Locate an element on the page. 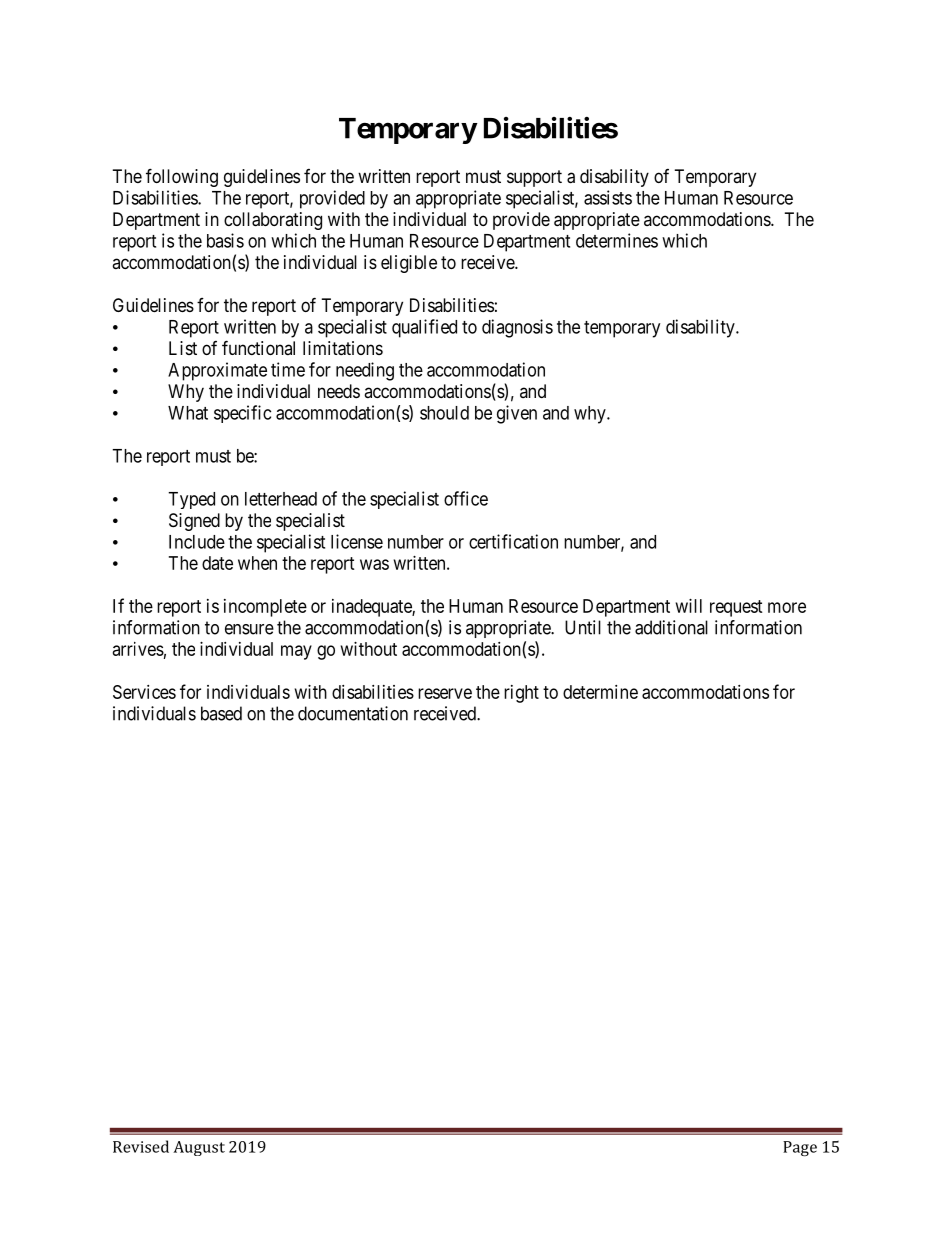 Image resolution: width=952 pixels, height=1233 pixels. Signed is located at coordinates (194, 522).
